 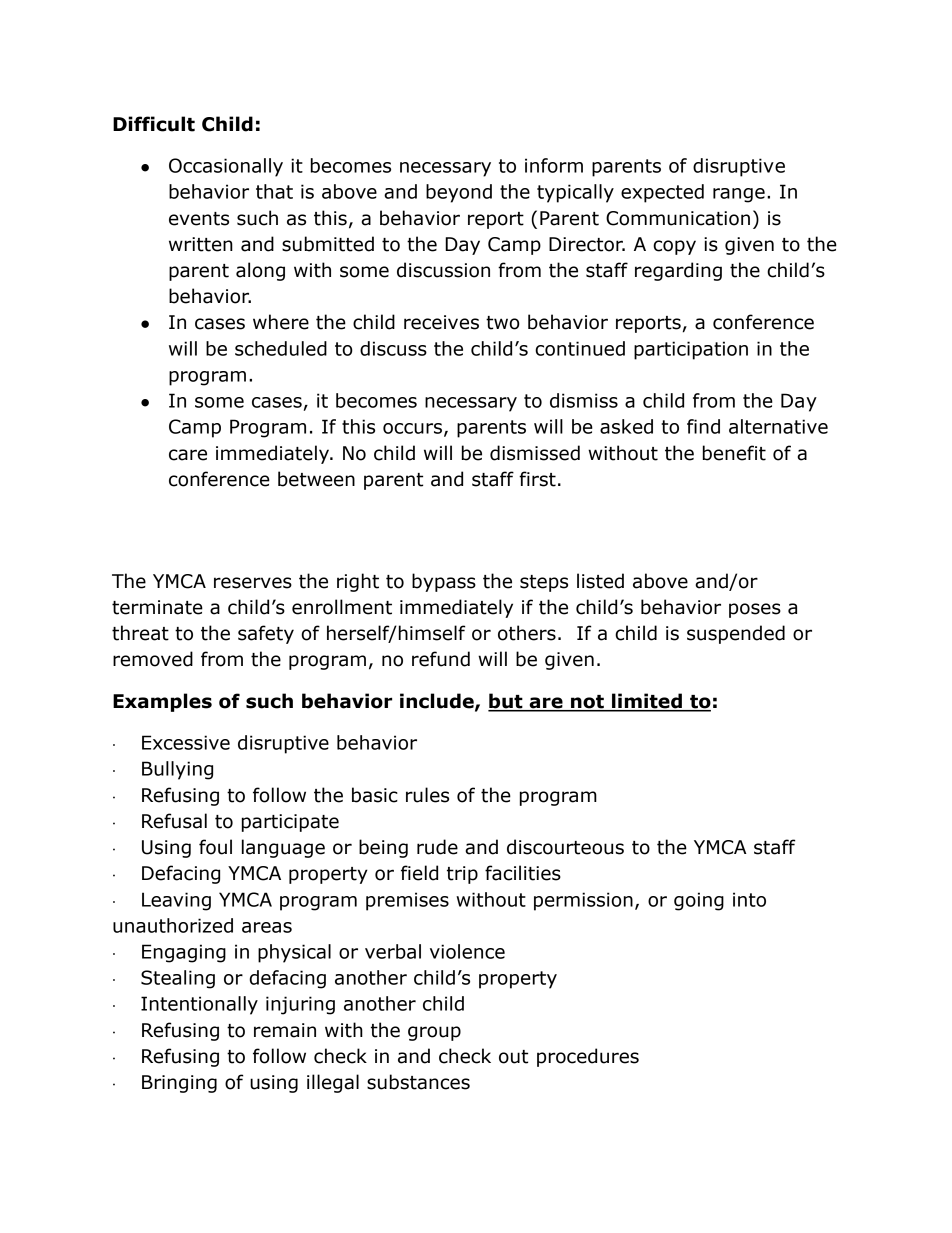 I want to click on benefit, so click(x=734, y=453).
